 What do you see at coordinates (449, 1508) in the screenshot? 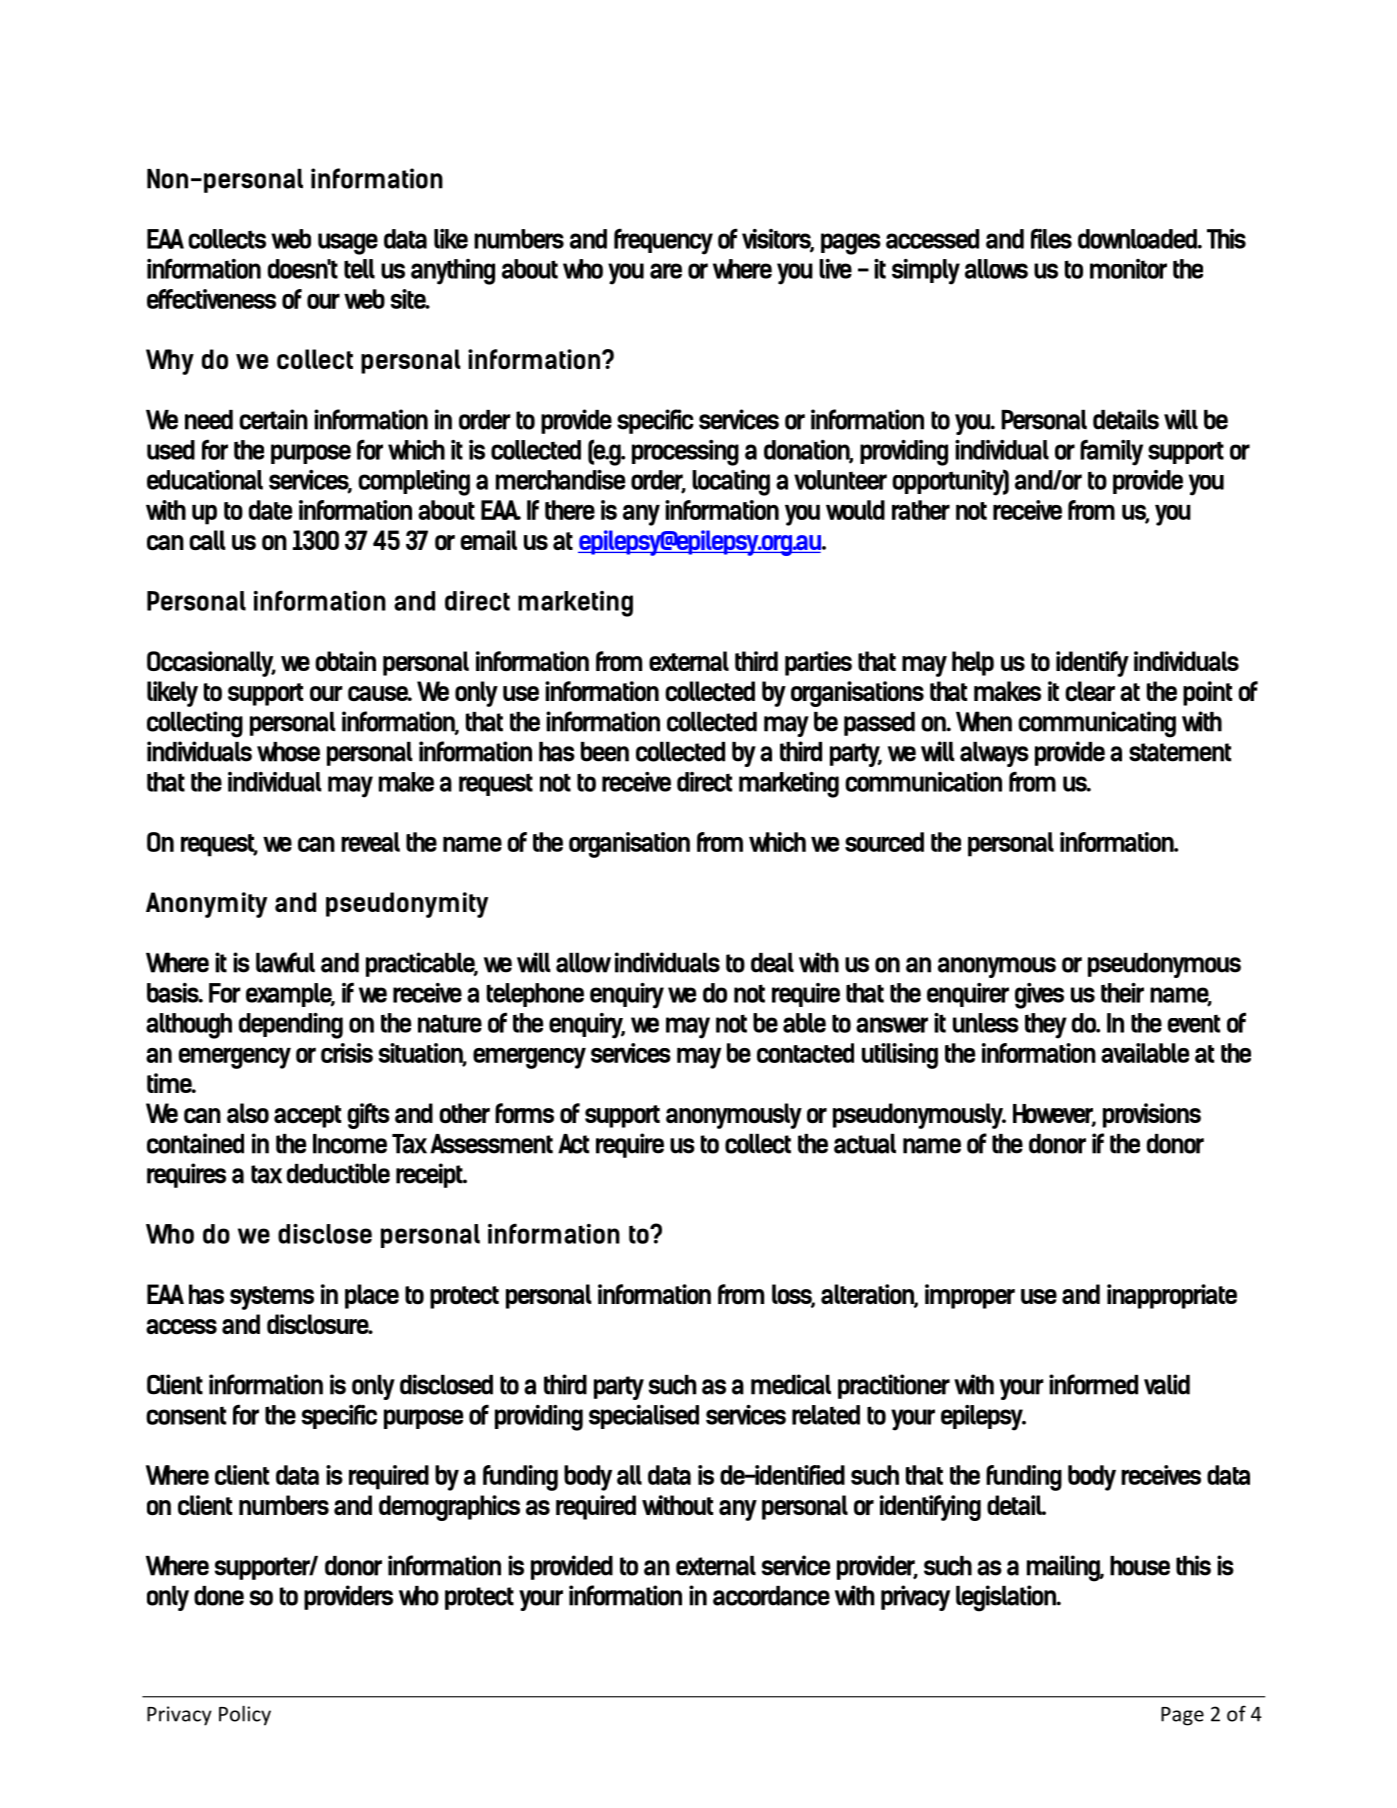
I see `demographics` at bounding box center [449, 1508].
